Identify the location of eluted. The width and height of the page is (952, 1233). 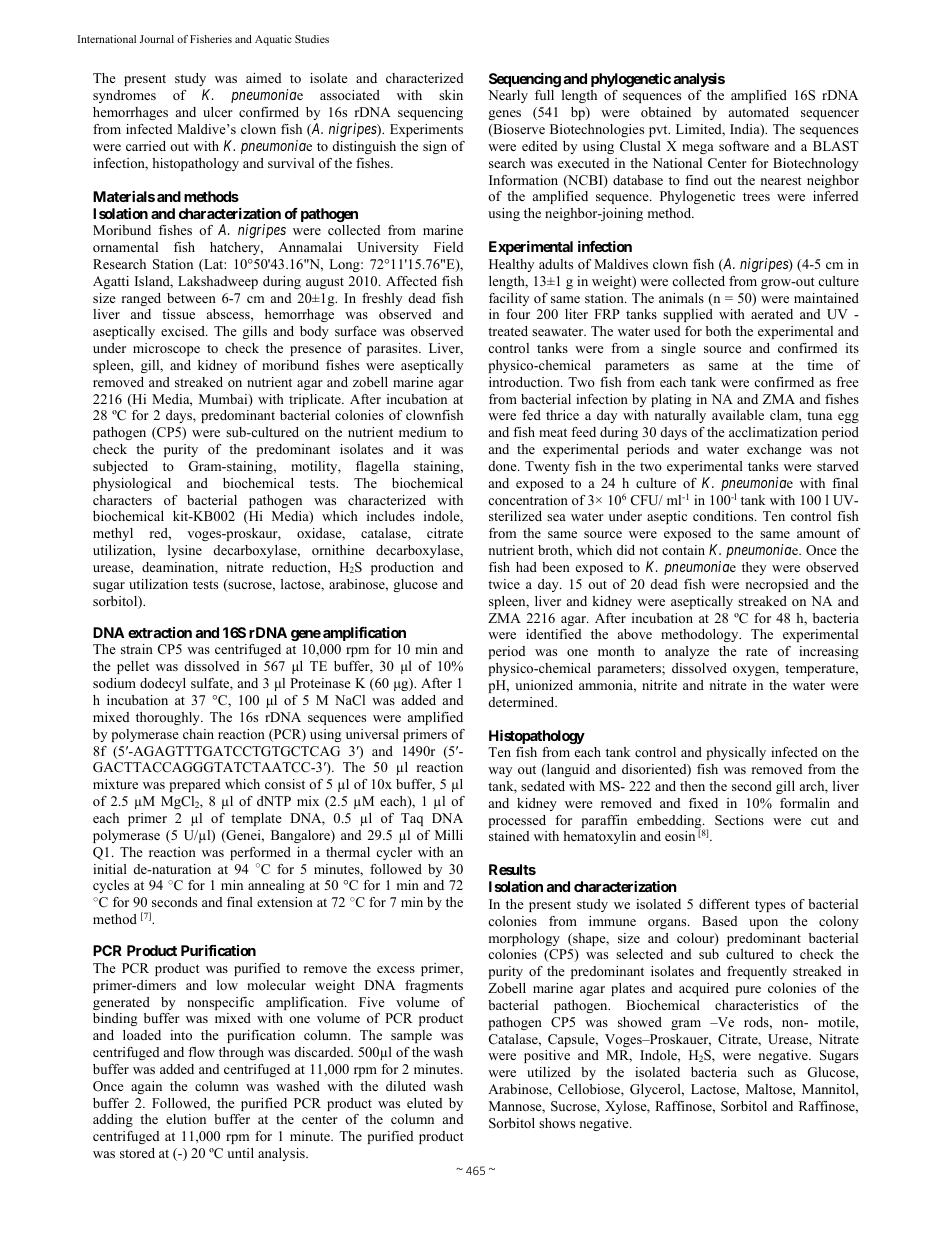
(424, 1103).
